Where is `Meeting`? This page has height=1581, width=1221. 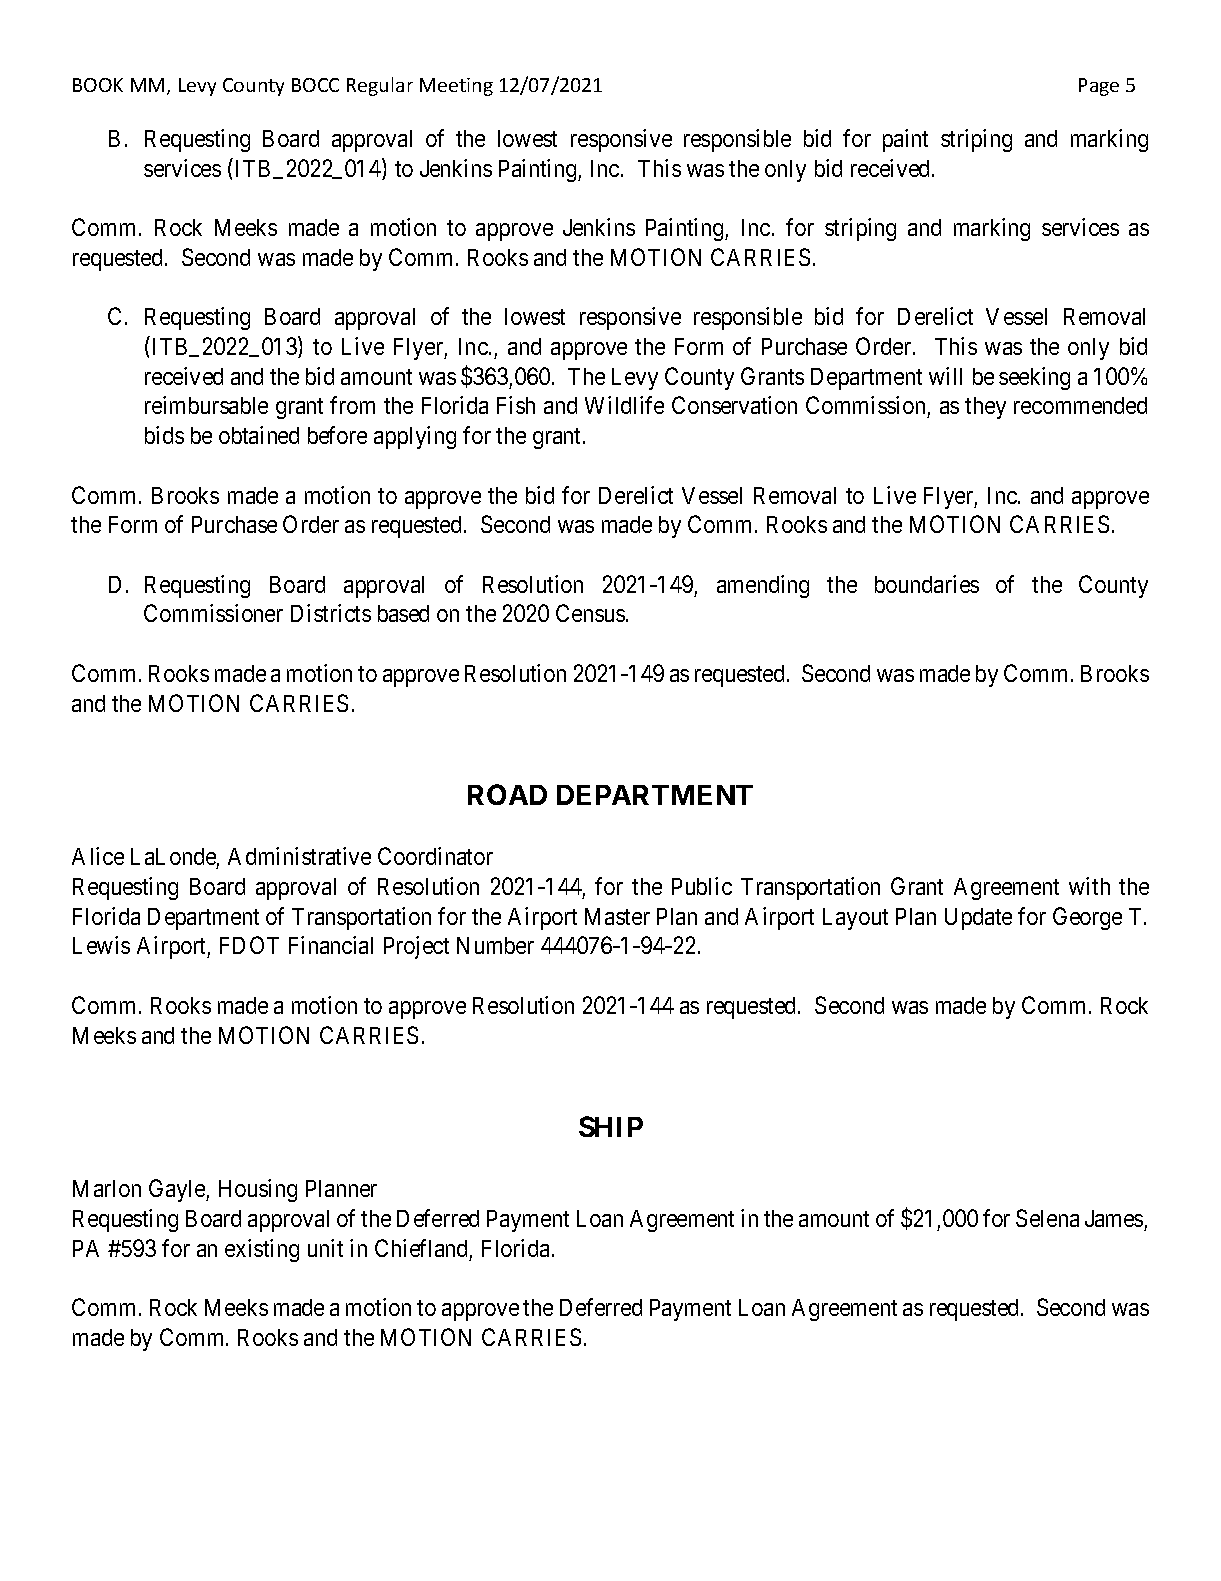 Meeting is located at coordinates (456, 87).
